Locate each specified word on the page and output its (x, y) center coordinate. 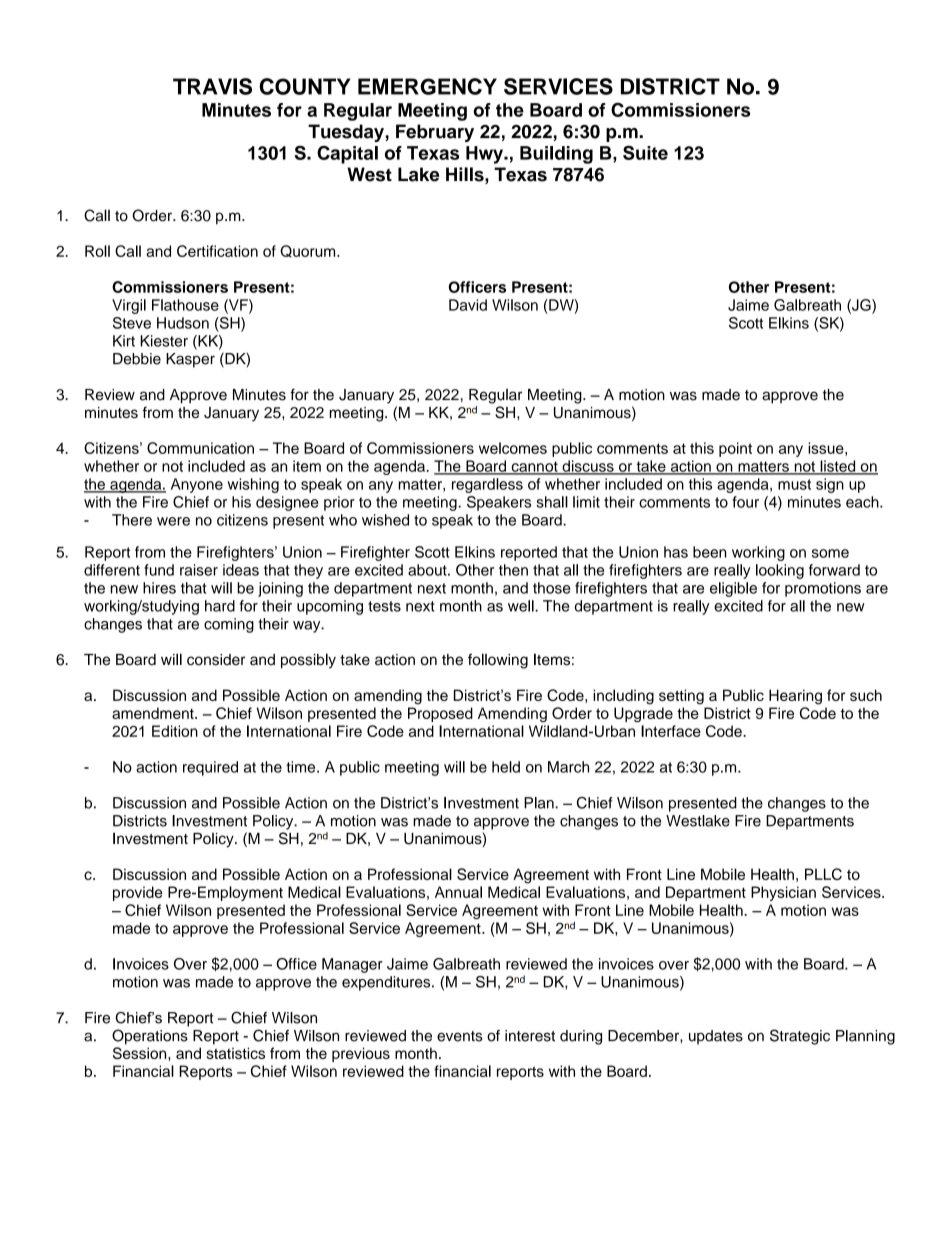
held (506, 767)
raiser (199, 570)
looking (780, 571)
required (210, 768)
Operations (150, 1037)
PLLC (823, 874)
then (513, 570)
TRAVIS (212, 86)
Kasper (190, 360)
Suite (645, 152)
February (435, 133)
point (735, 449)
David (468, 305)
